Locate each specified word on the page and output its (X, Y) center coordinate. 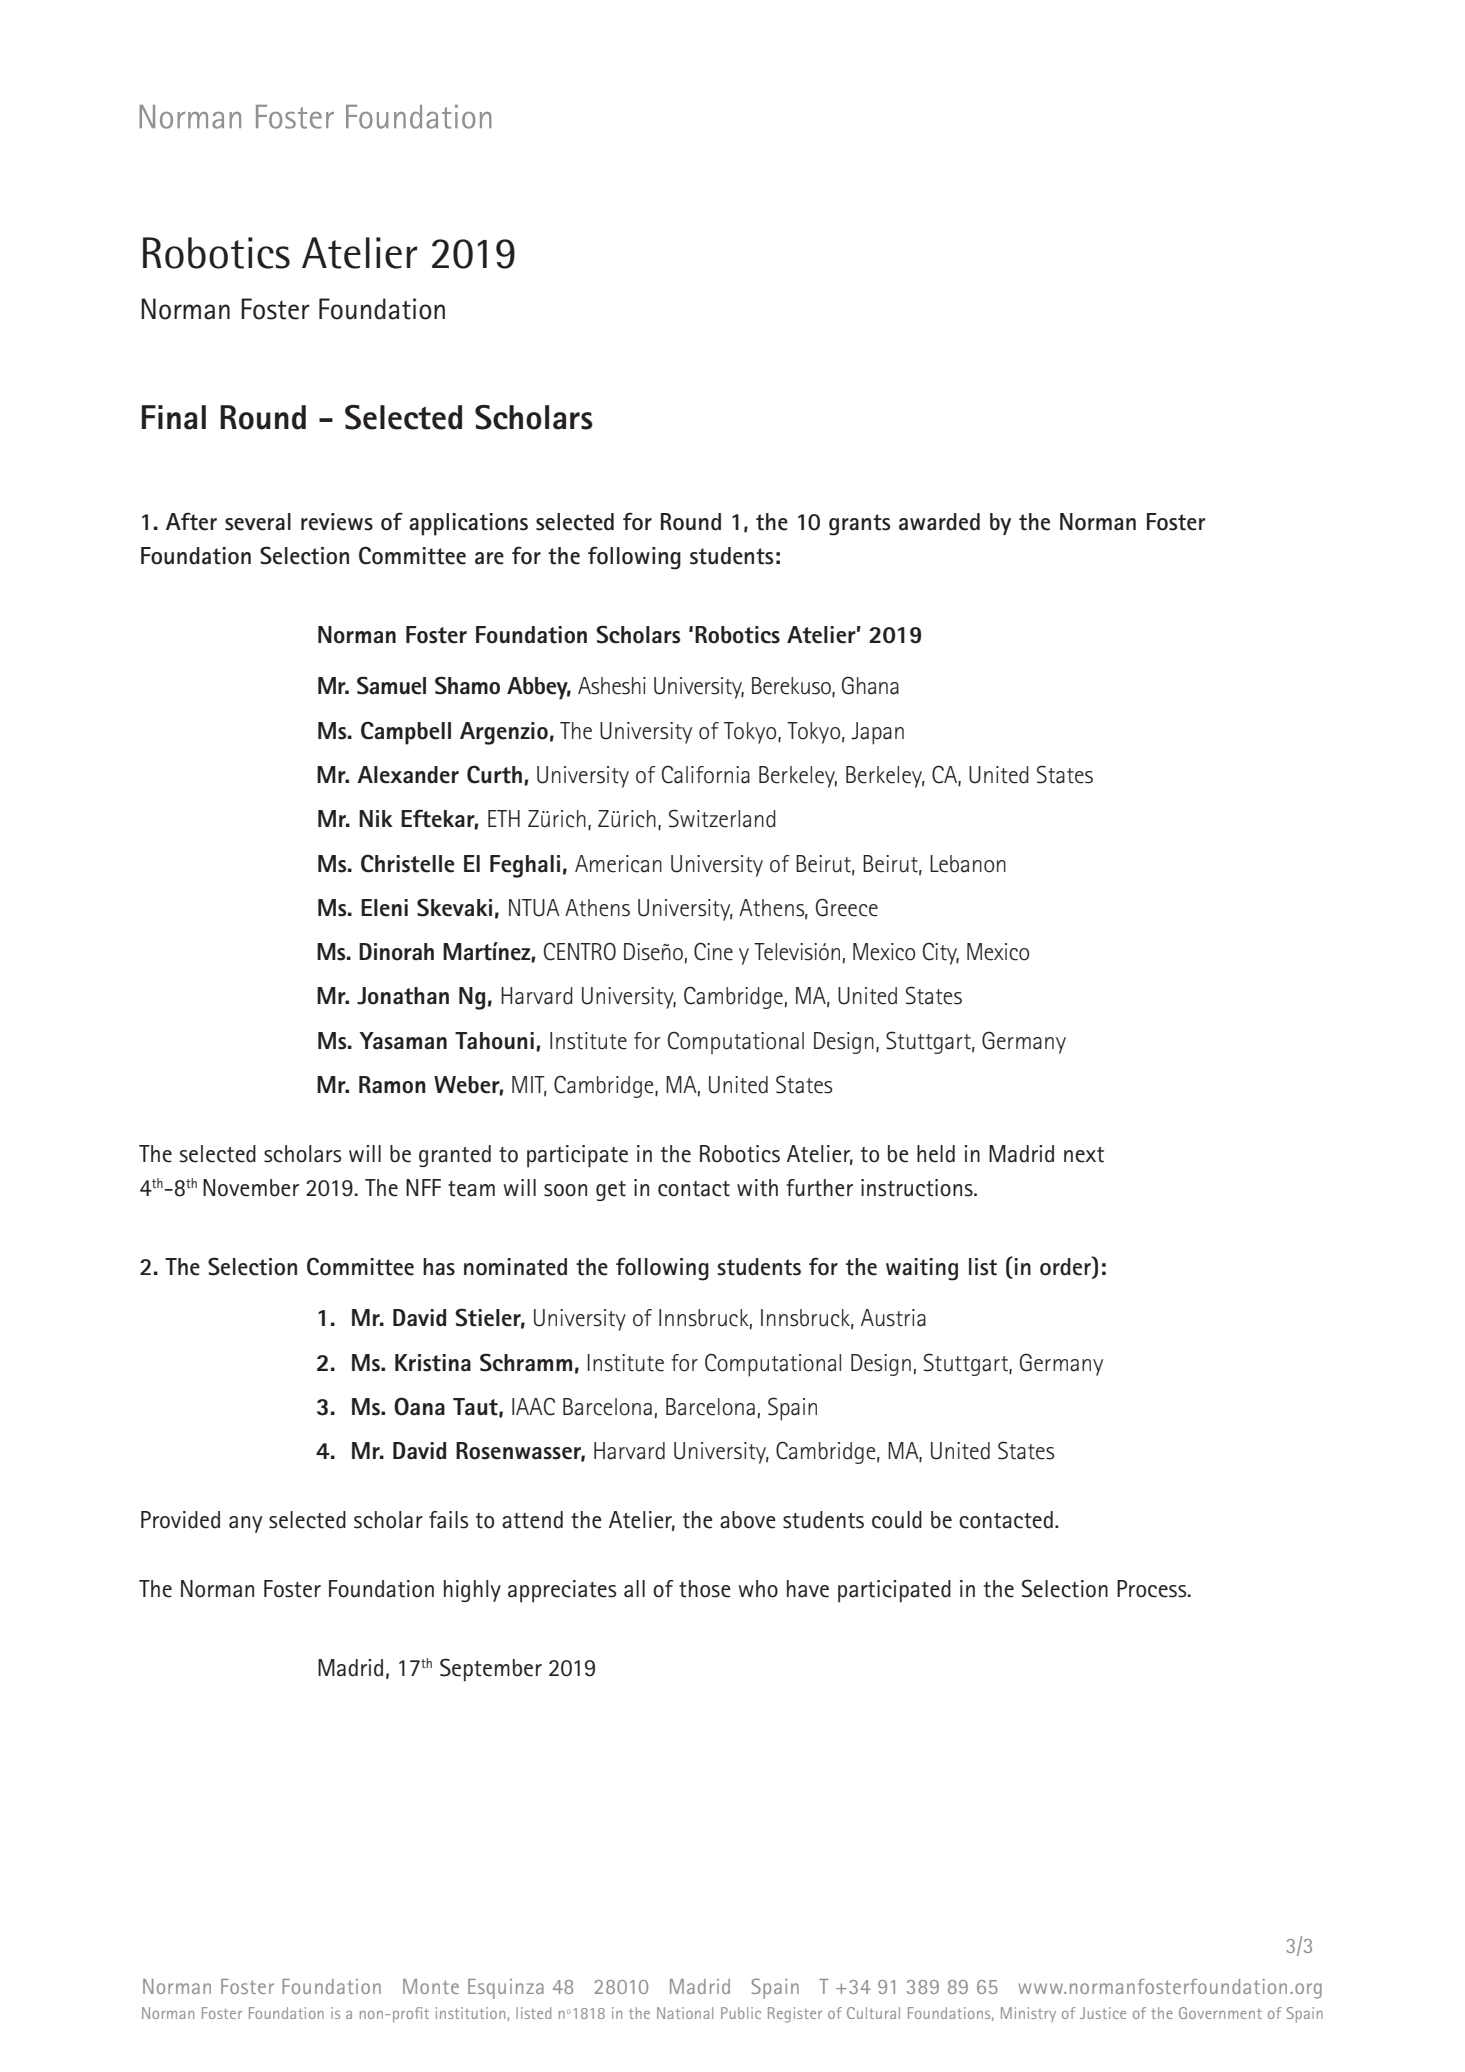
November (251, 1188)
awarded (939, 522)
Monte (431, 1986)
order (1066, 1267)
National (685, 2013)
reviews (337, 522)
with (757, 1188)
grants (860, 525)
